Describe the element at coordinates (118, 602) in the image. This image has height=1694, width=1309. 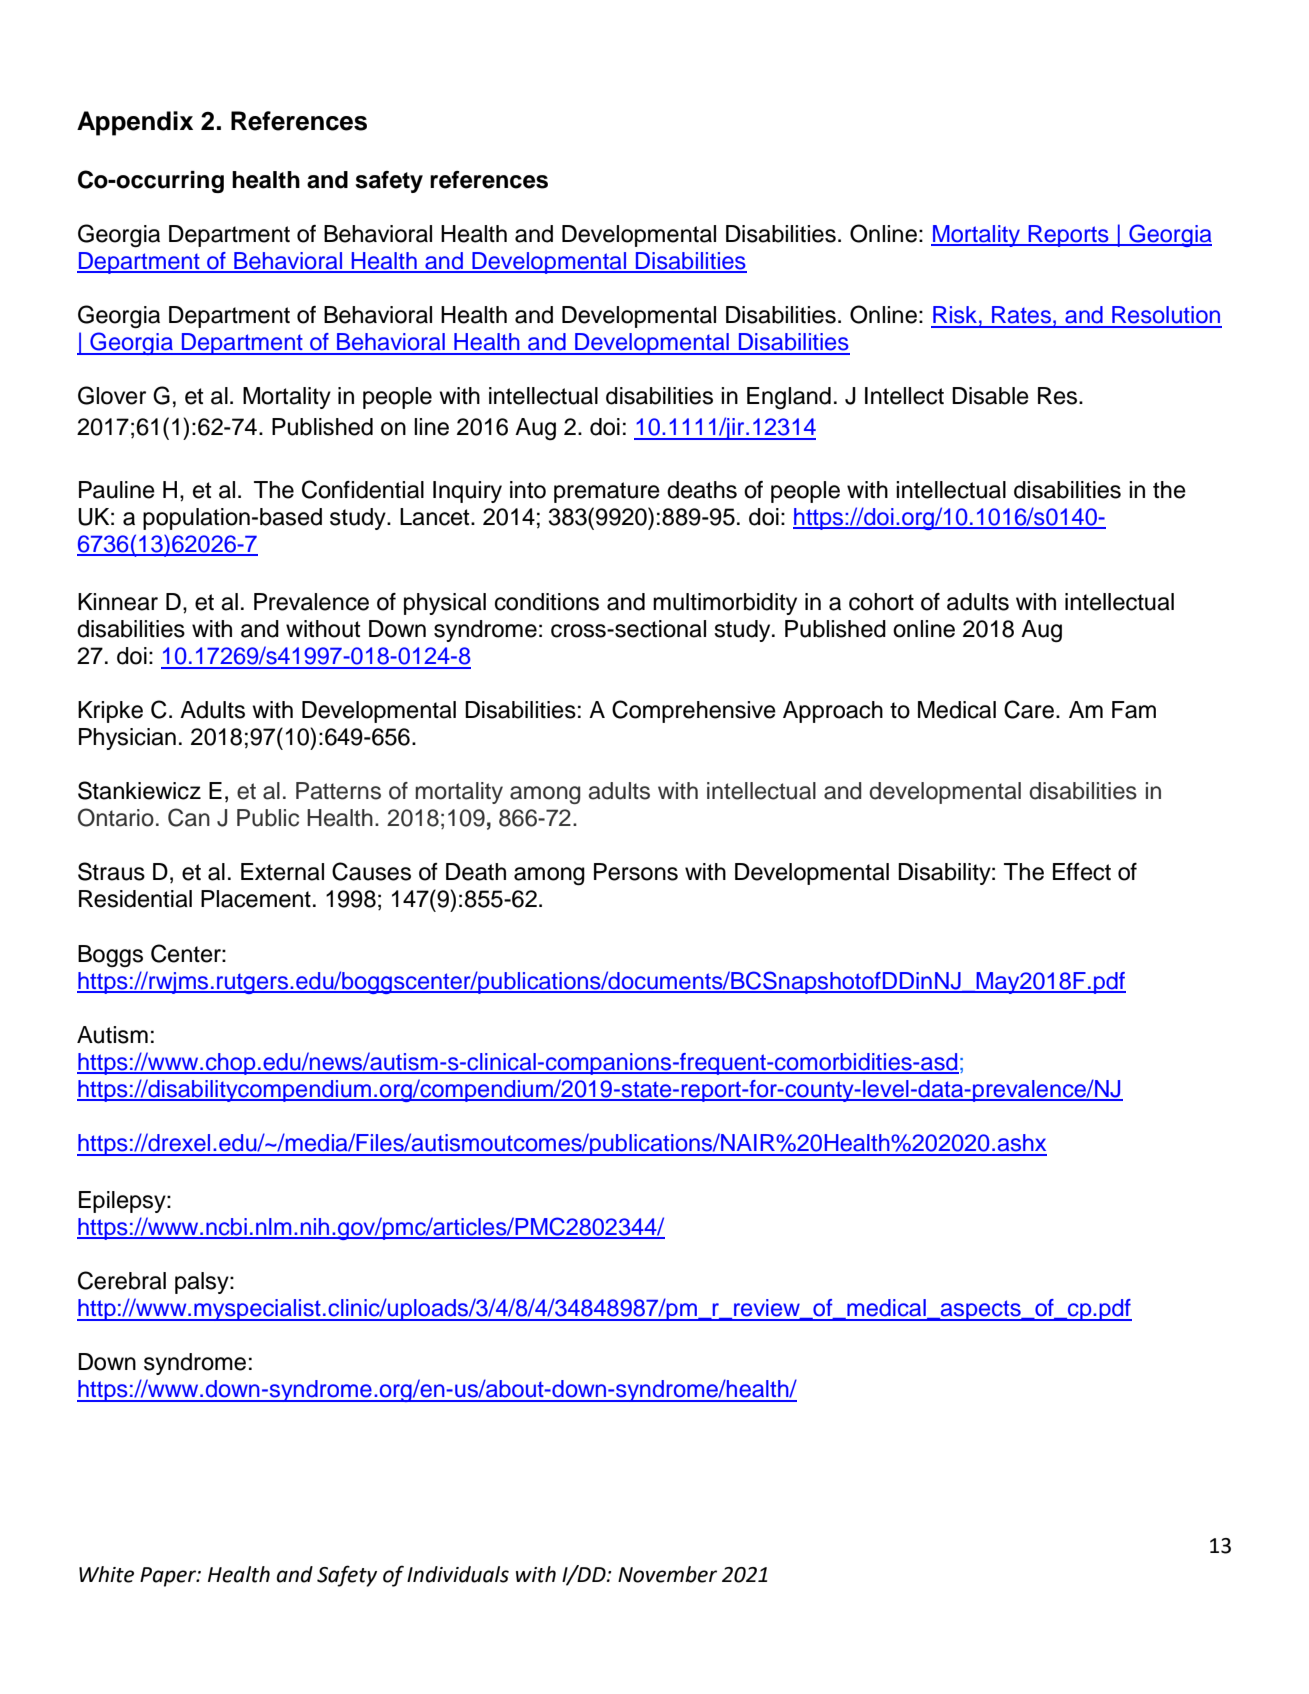
I see `Kinnear` at that location.
